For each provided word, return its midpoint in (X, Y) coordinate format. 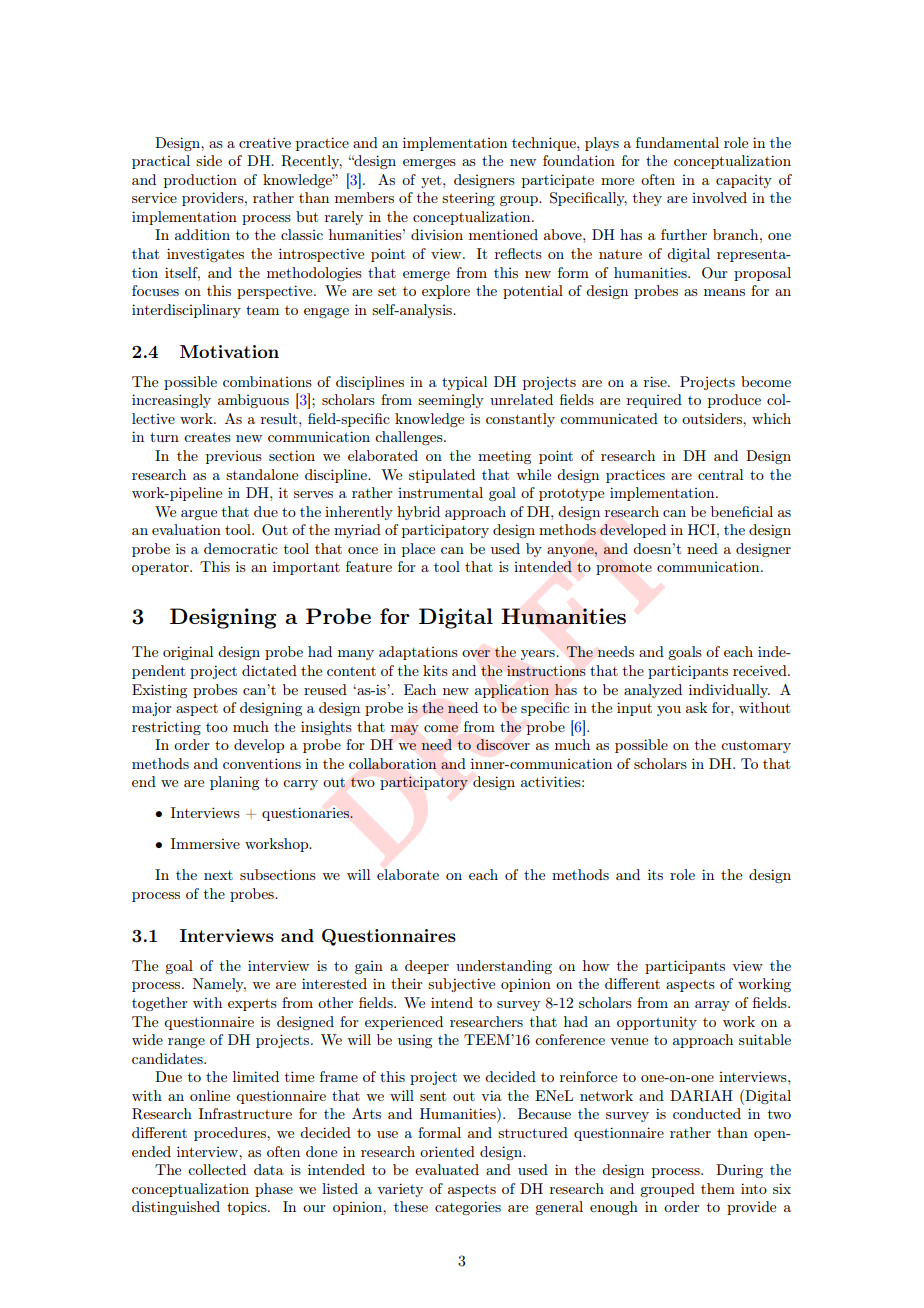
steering (468, 199)
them (718, 1188)
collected (217, 1169)
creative (265, 142)
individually (729, 691)
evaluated (447, 1169)
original (188, 653)
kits (435, 670)
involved (719, 197)
